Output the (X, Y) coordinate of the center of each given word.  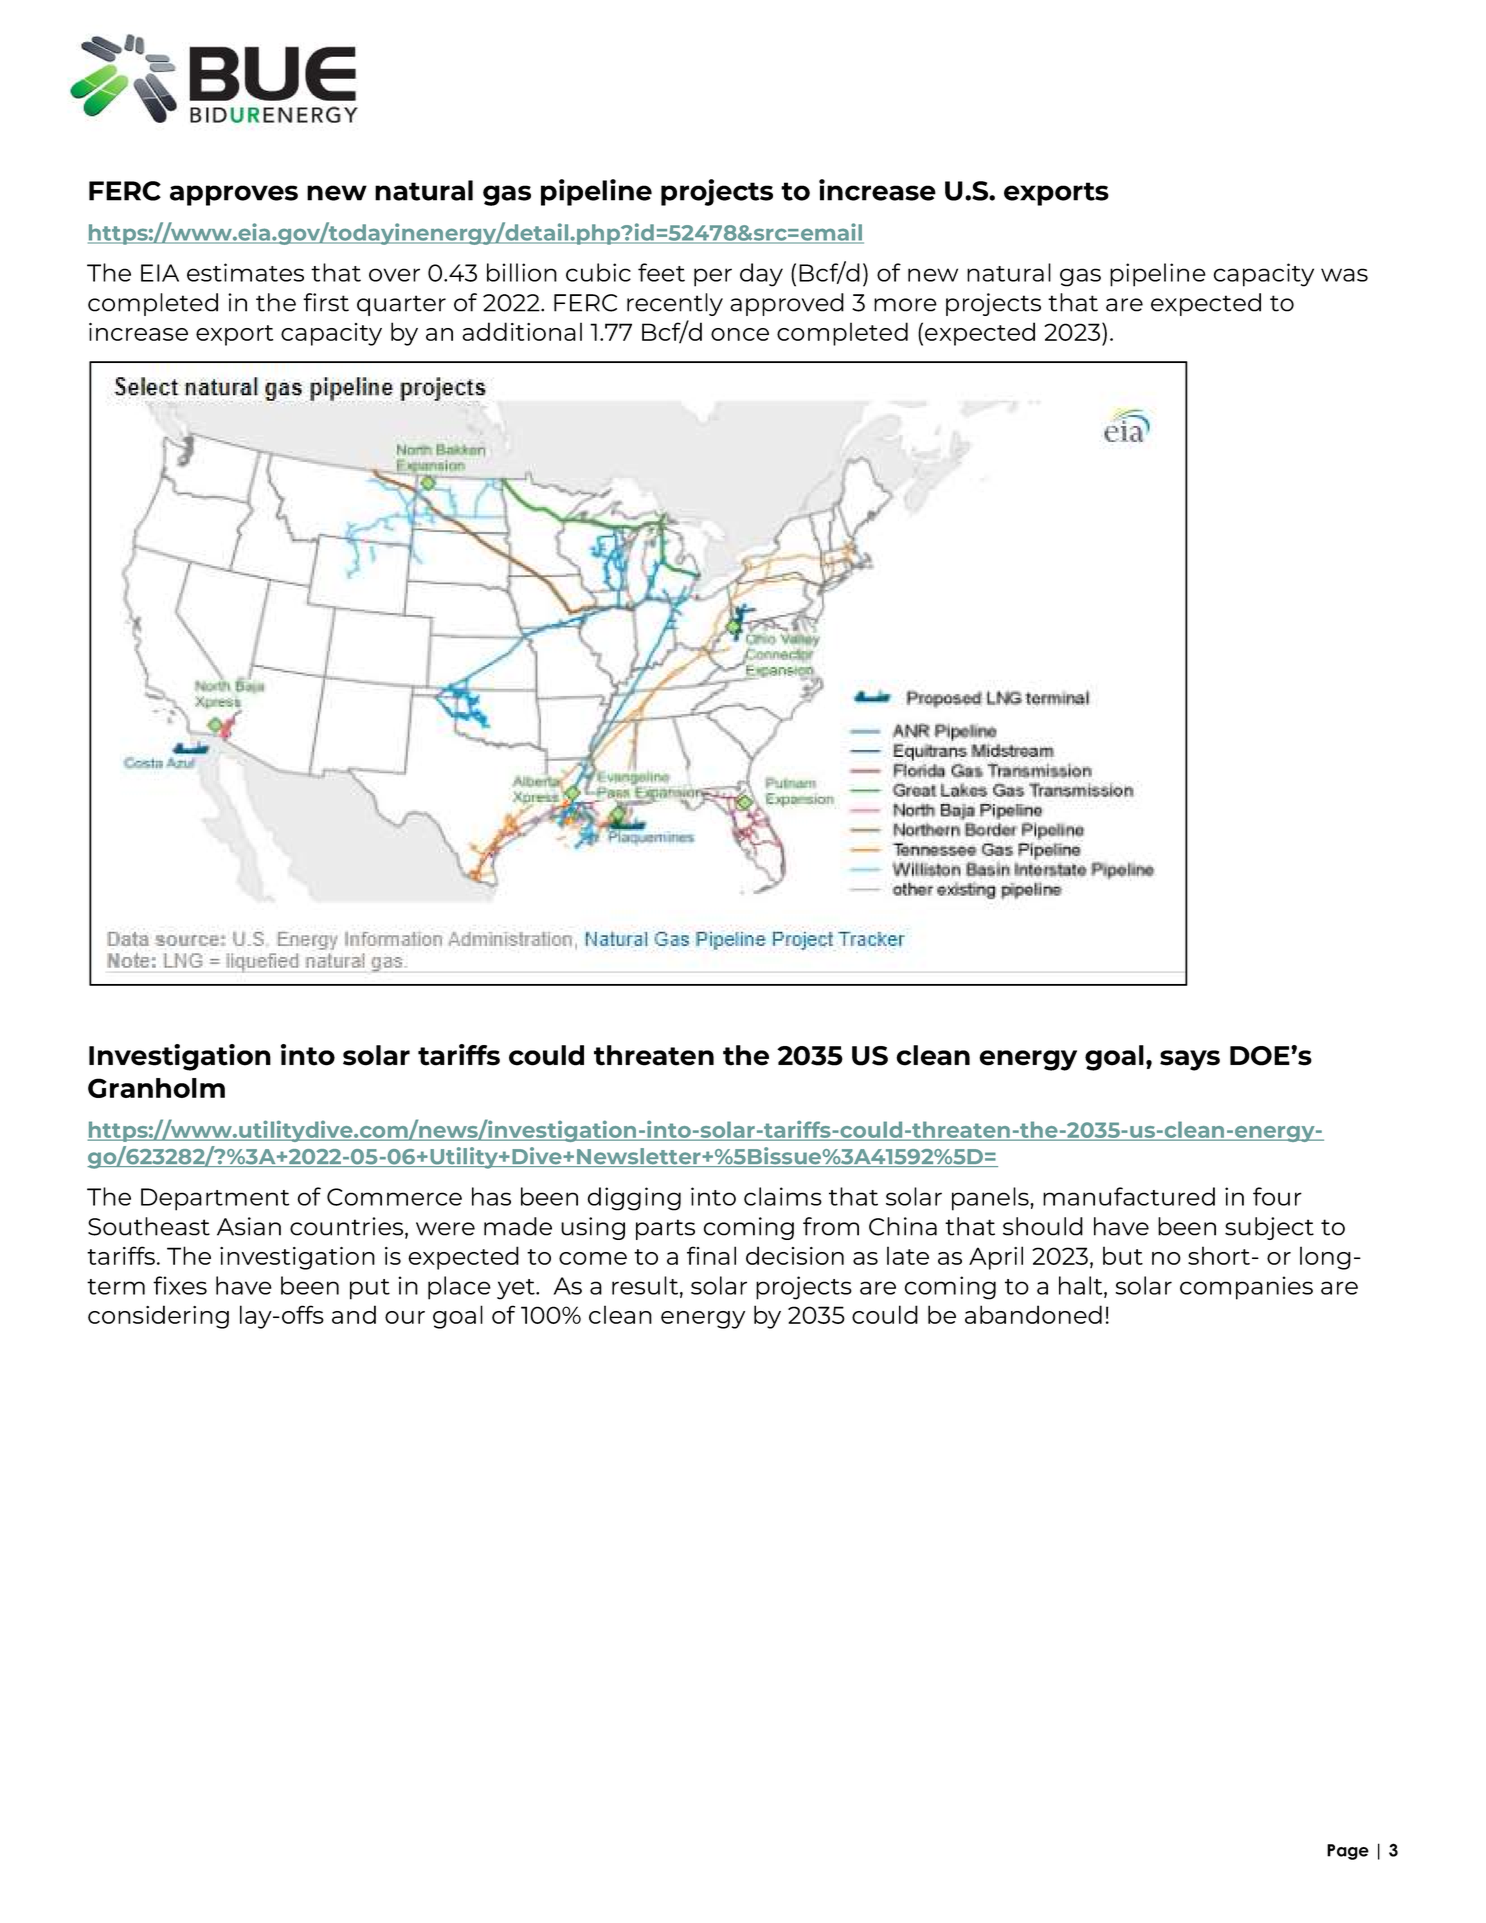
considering (158, 1317)
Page (1348, 1852)
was (1344, 275)
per (713, 277)
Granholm (156, 1088)
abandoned (1033, 1314)
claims (783, 1196)
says (1190, 1060)
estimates (245, 272)
